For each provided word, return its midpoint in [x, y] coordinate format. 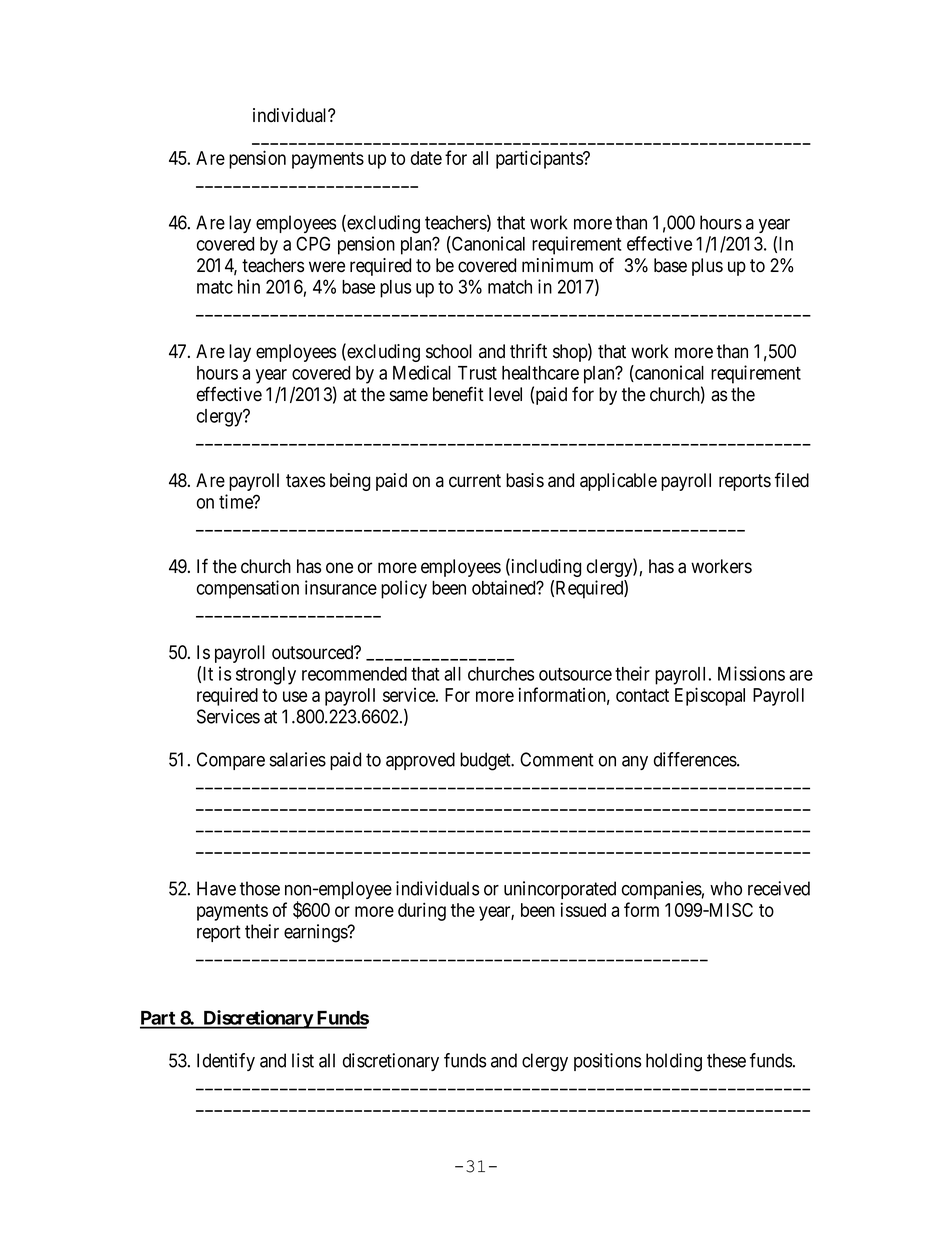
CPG [313, 243]
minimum [557, 265]
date [426, 158]
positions [607, 1062]
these [726, 1060]
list [303, 1060]
